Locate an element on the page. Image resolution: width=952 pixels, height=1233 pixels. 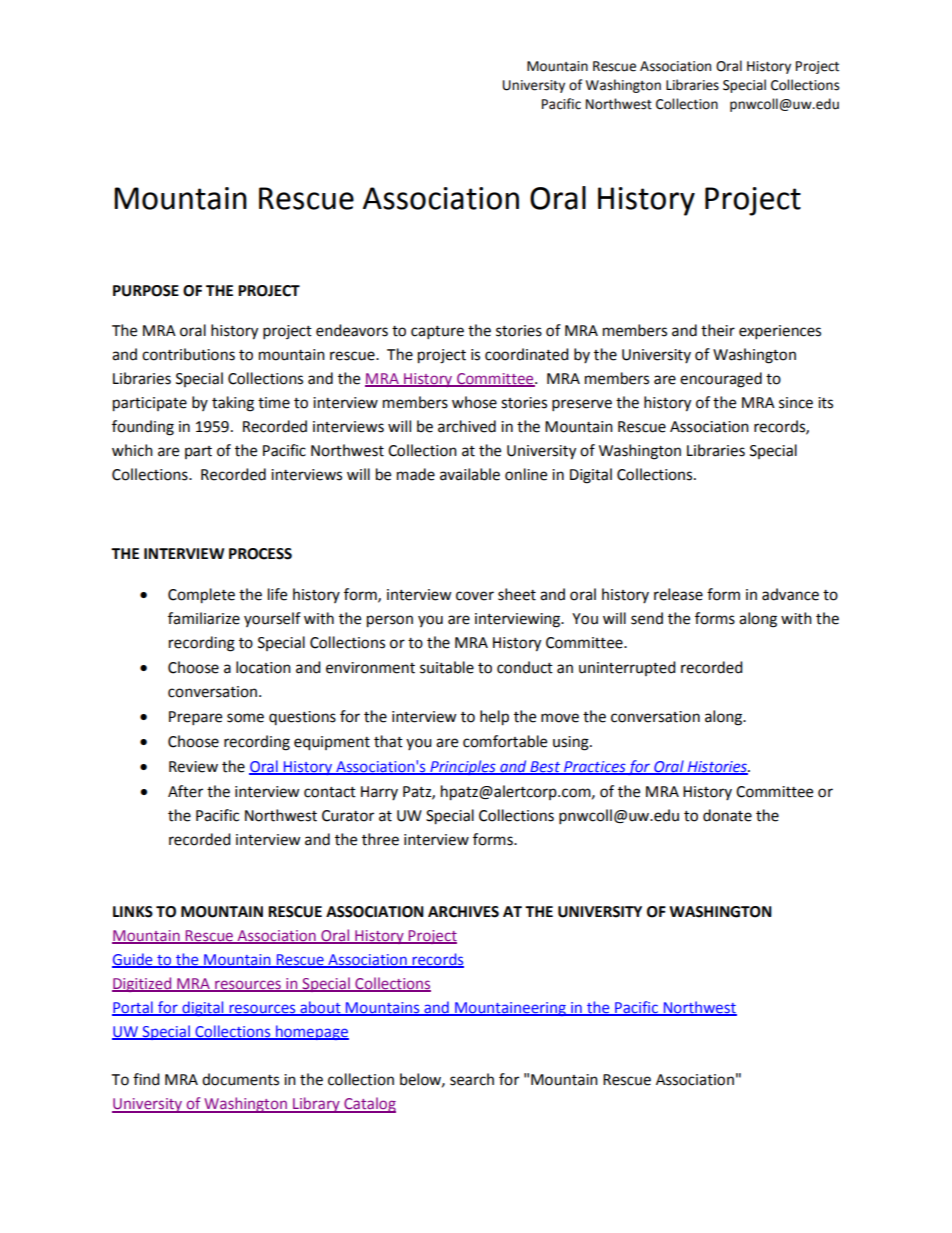
cover is located at coordinates (475, 596).
